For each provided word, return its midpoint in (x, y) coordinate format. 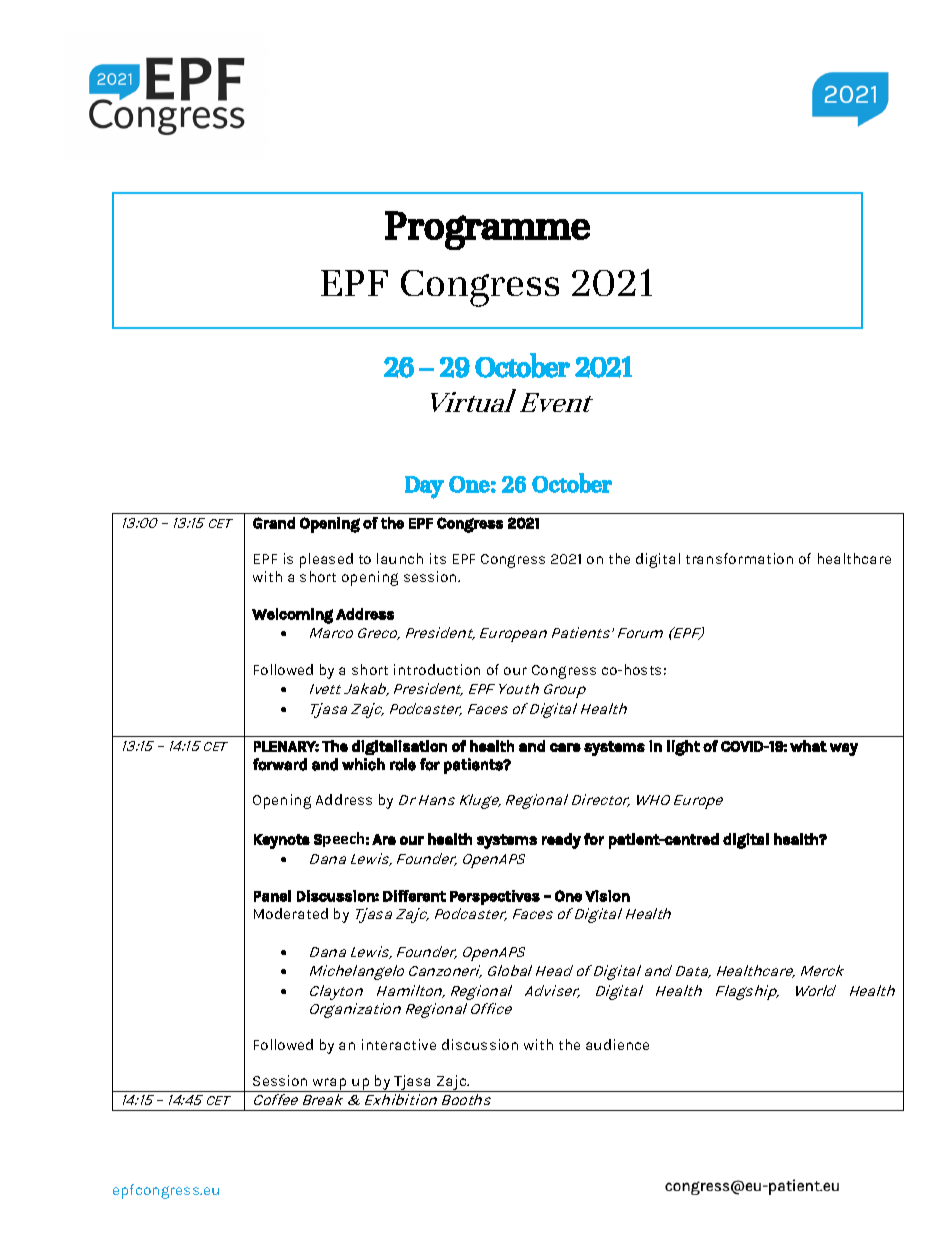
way (844, 749)
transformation (739, 558)
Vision (607, 896)
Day (424, 487)
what (808, 746)
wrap (329, 1085)
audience (617, 1044)
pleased (326, 560)
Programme (487, 230)
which (363, 764)
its (438, 558)
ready (561, 841)
